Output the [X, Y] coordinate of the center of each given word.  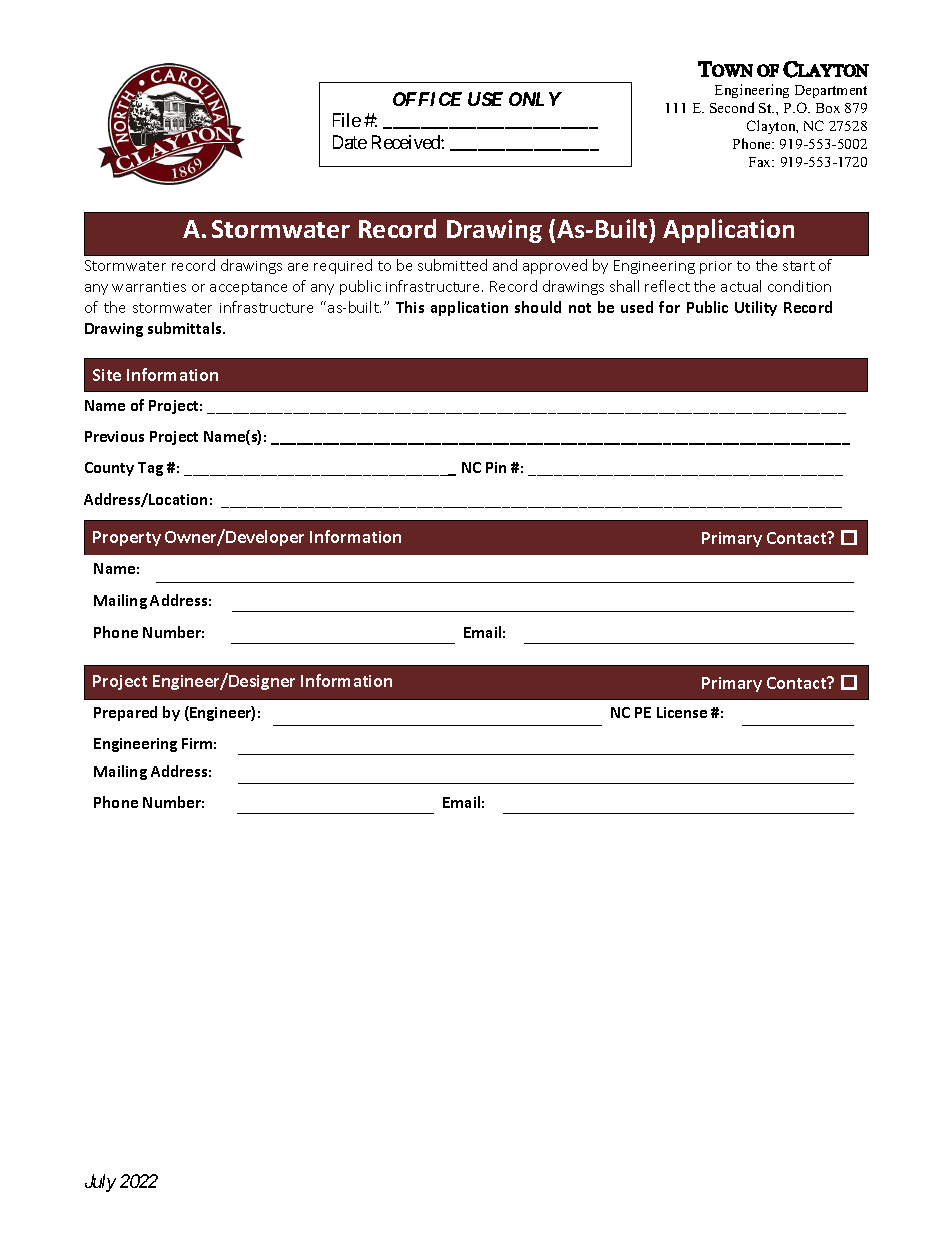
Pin [496, 467]
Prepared [125, 713]
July [100, 1183]
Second [732, 107]
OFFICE [427, 99]
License [682, 712]
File [347, 120]
